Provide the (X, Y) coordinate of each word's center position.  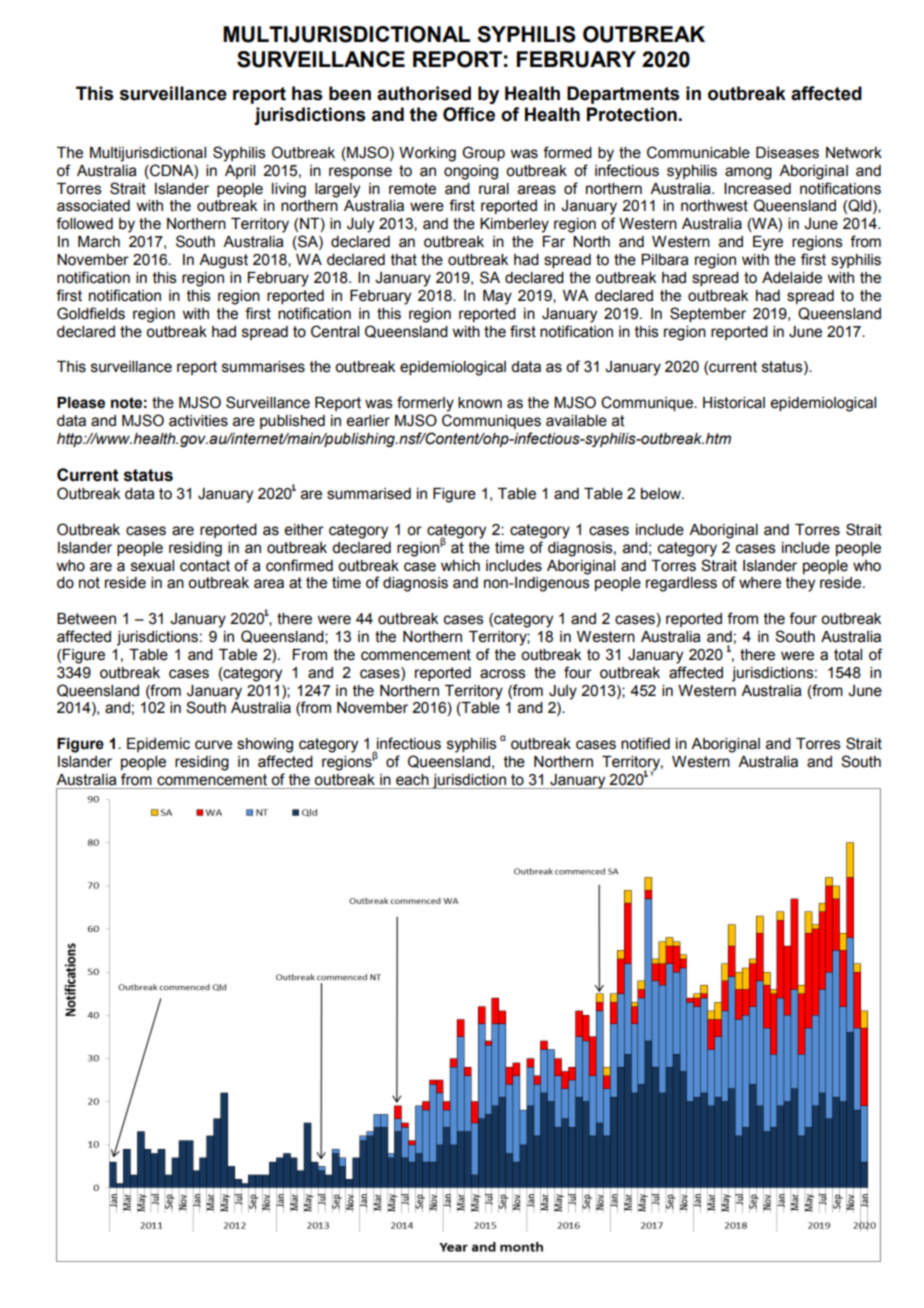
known (480, 403)
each (412, 780)
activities (198, 421)
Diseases (787, 153)
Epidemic (158, 745)
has (307, 93)
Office (469, 114)
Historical (734, 403)
